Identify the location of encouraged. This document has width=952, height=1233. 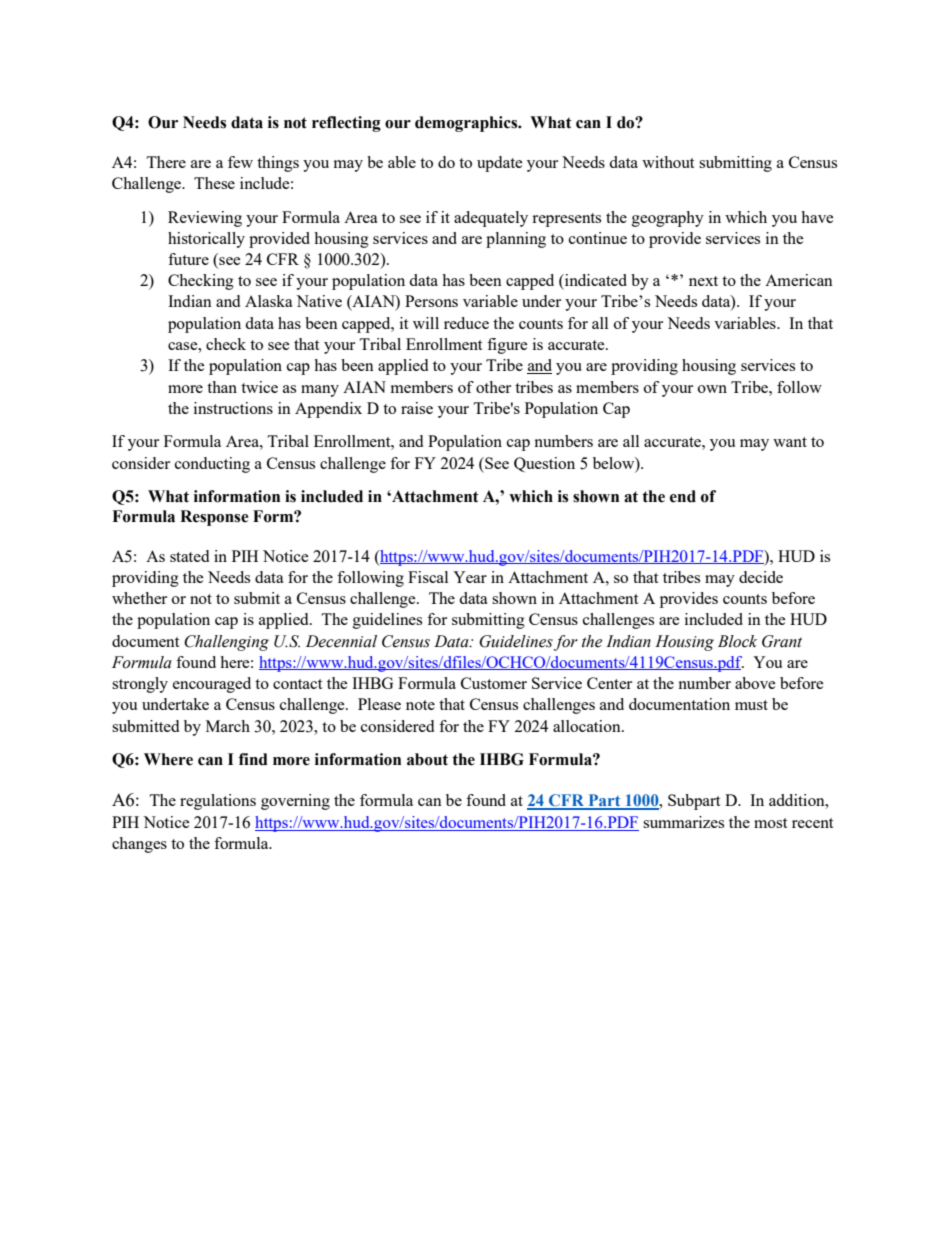
(212, 685).
